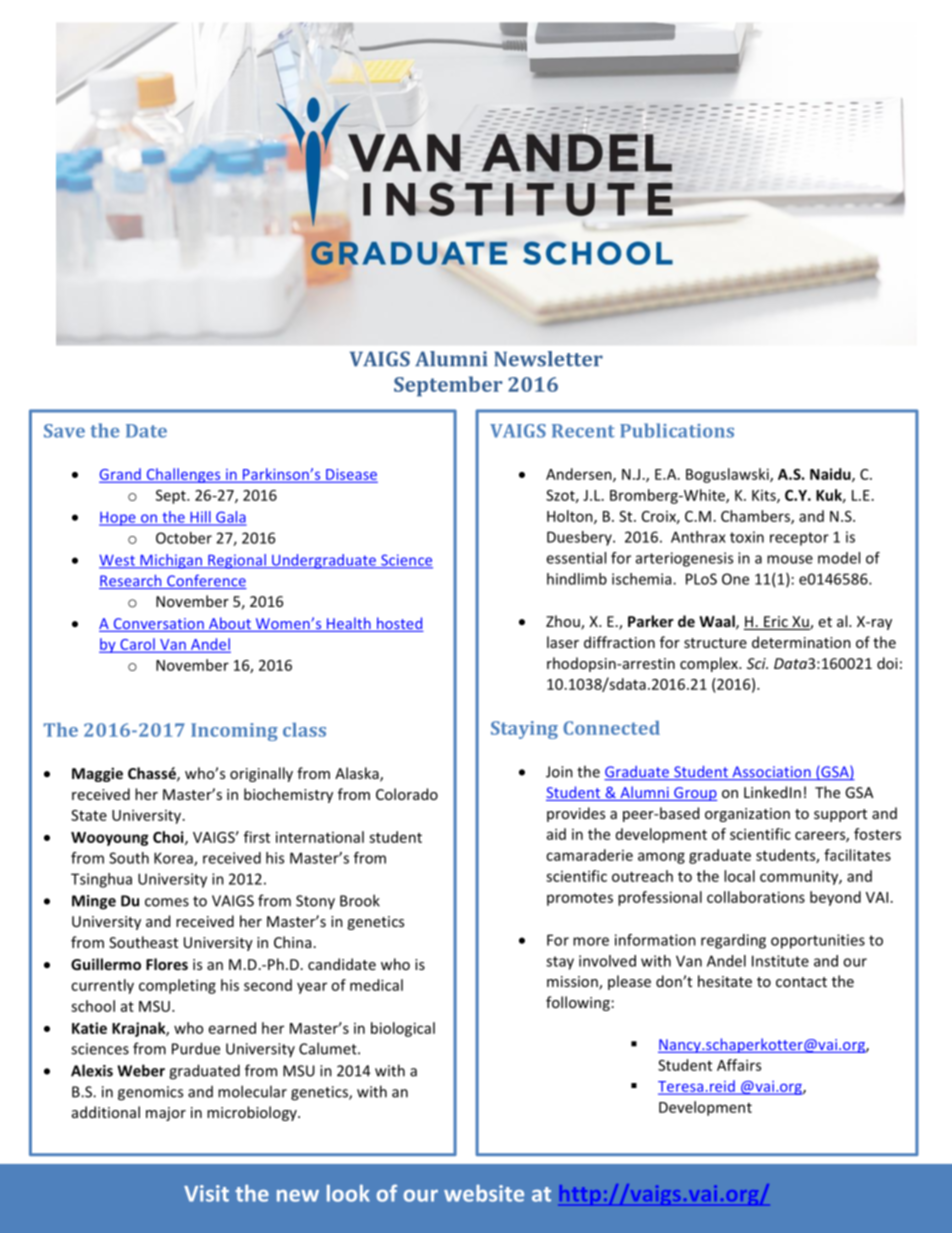 This document has width=952, height=1233. Describe the element at coordinates (677, 430) in the document. I see `Publications` at that location.
